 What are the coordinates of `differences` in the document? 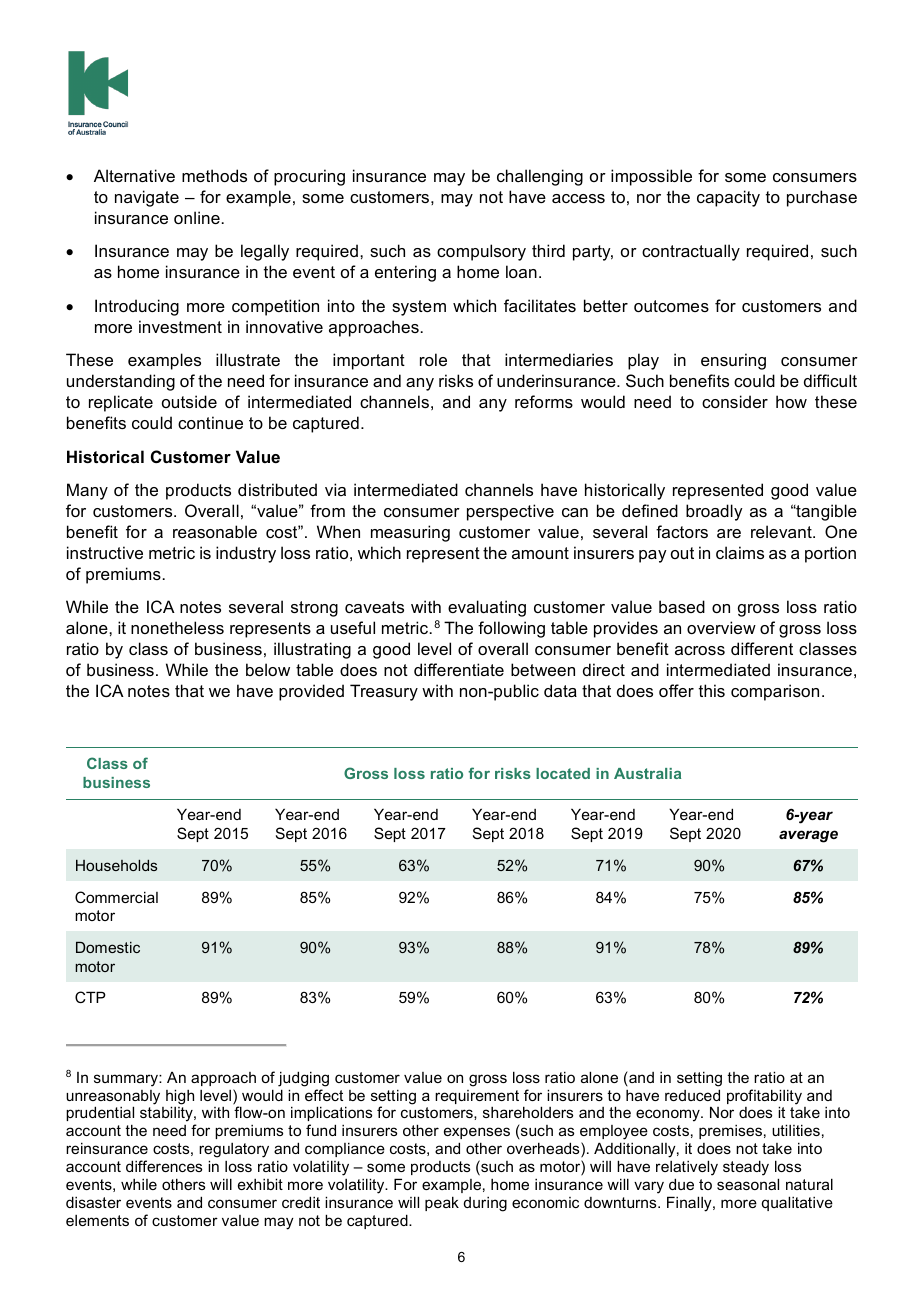 It's located at (164, 1166).
